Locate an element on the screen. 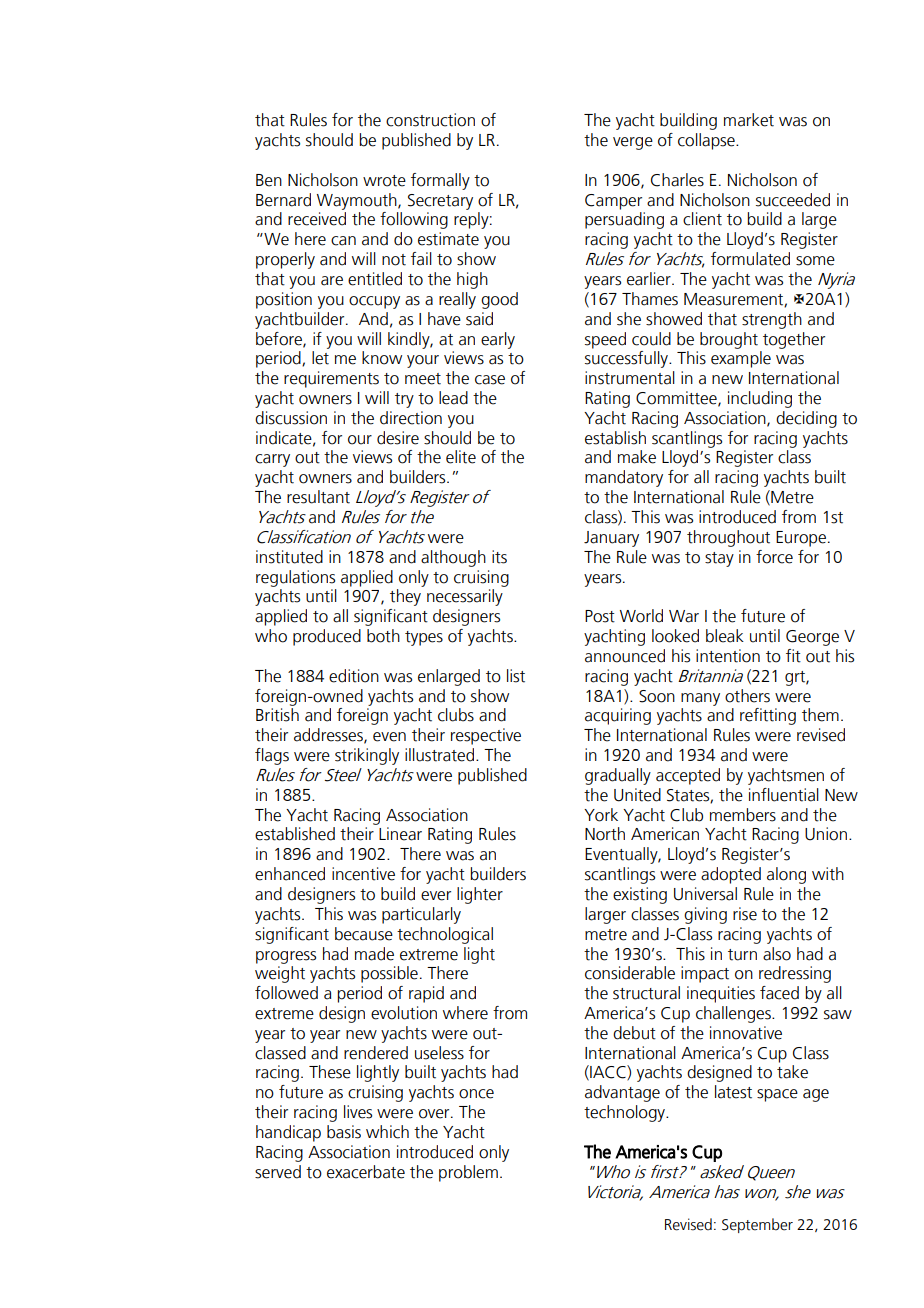 The height and width of the screenshot is (1308, 924). also is located at coordinates (777, 954).
